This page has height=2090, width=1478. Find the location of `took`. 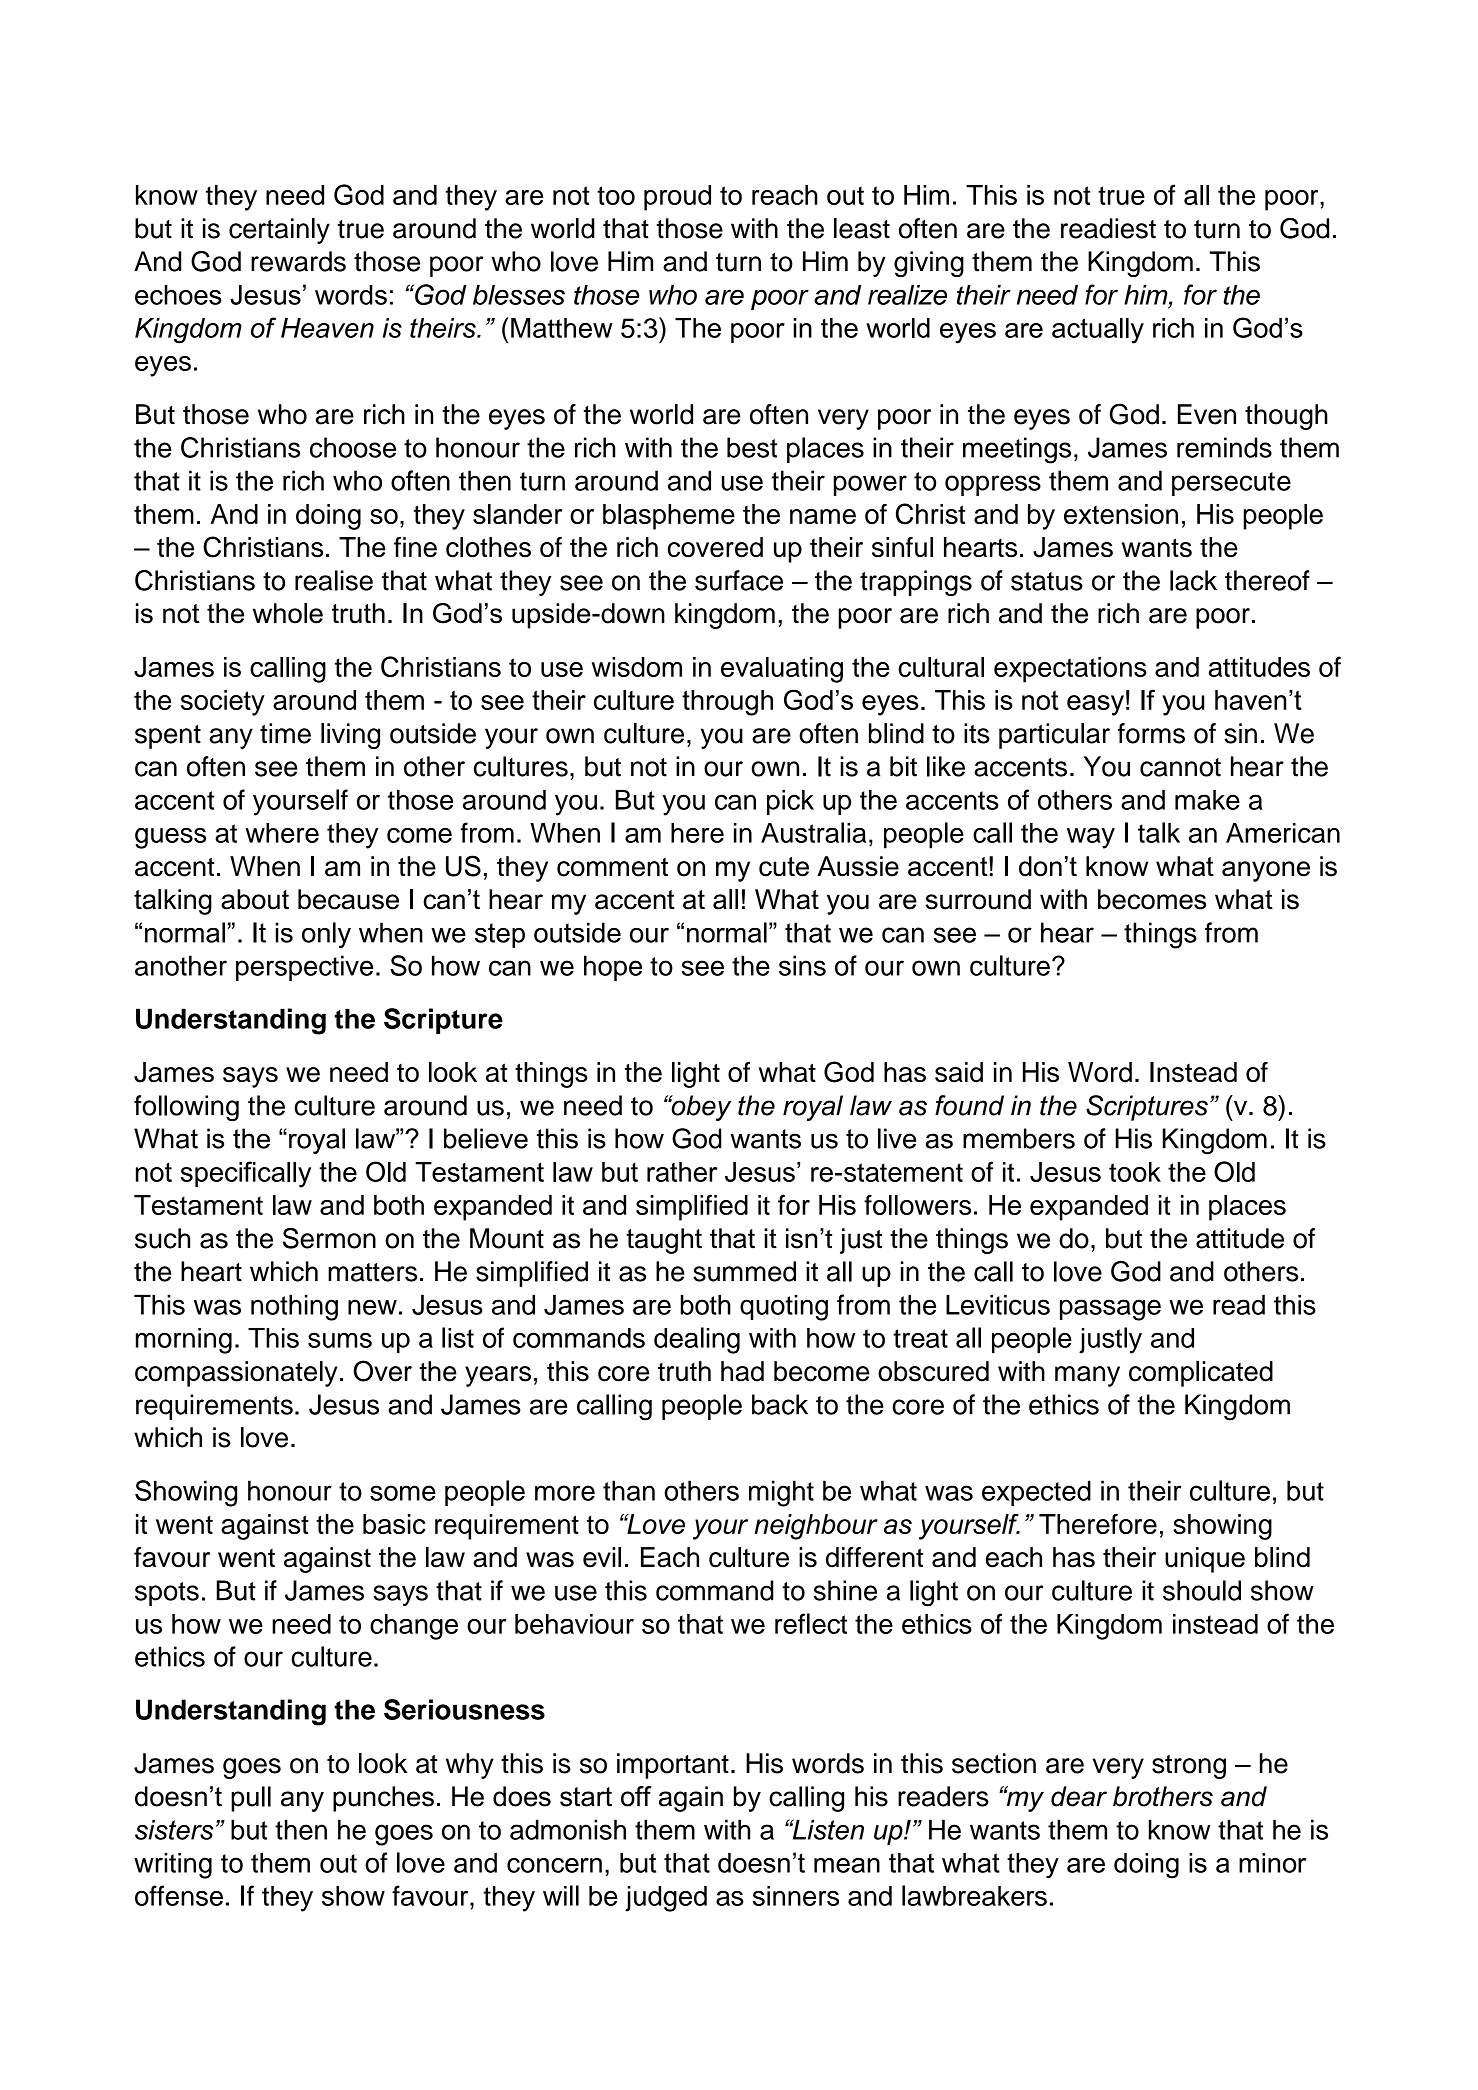

took is located at coordinates (1135, 1172).
